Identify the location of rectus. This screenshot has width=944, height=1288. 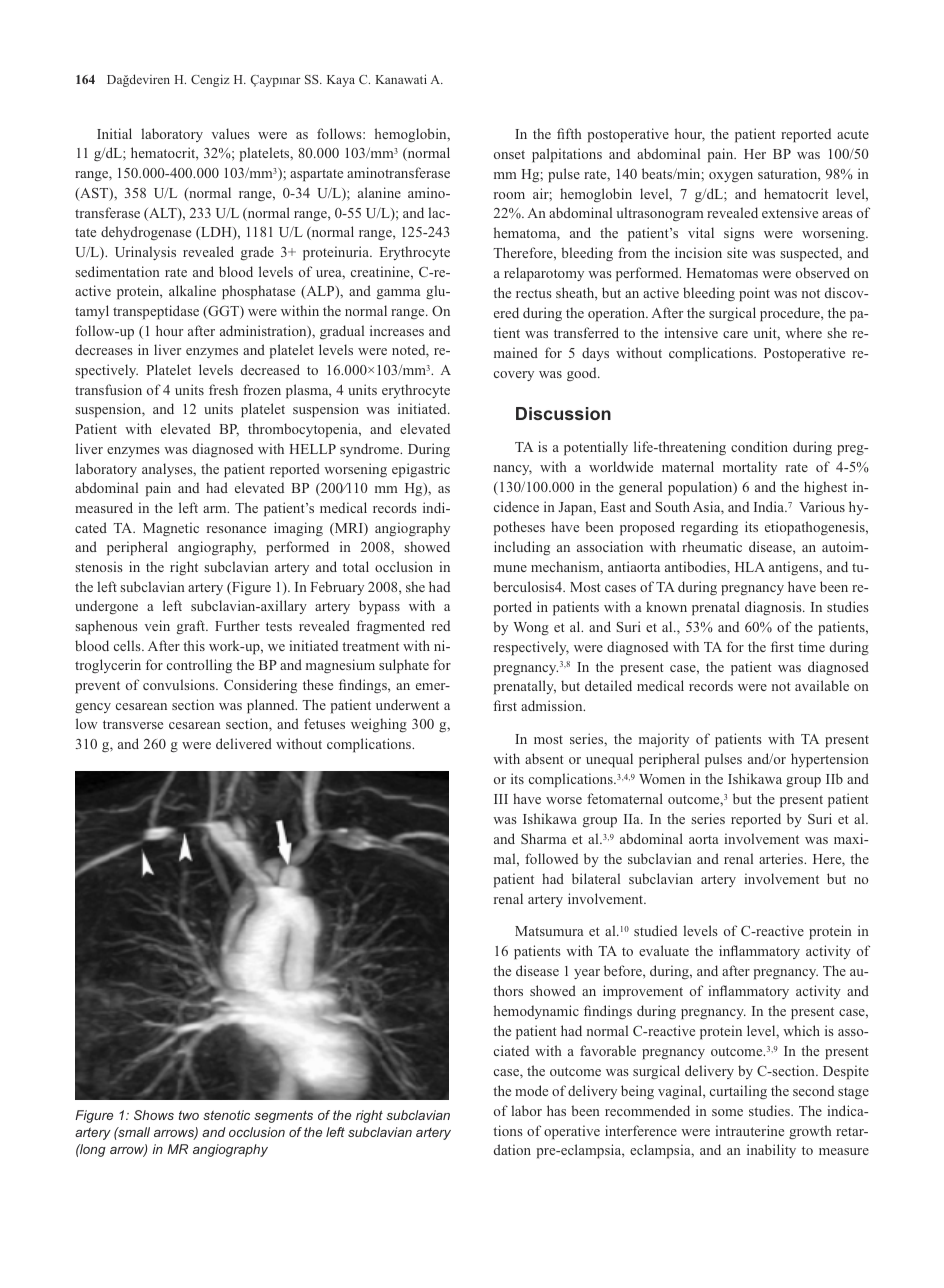
(534, 293).
